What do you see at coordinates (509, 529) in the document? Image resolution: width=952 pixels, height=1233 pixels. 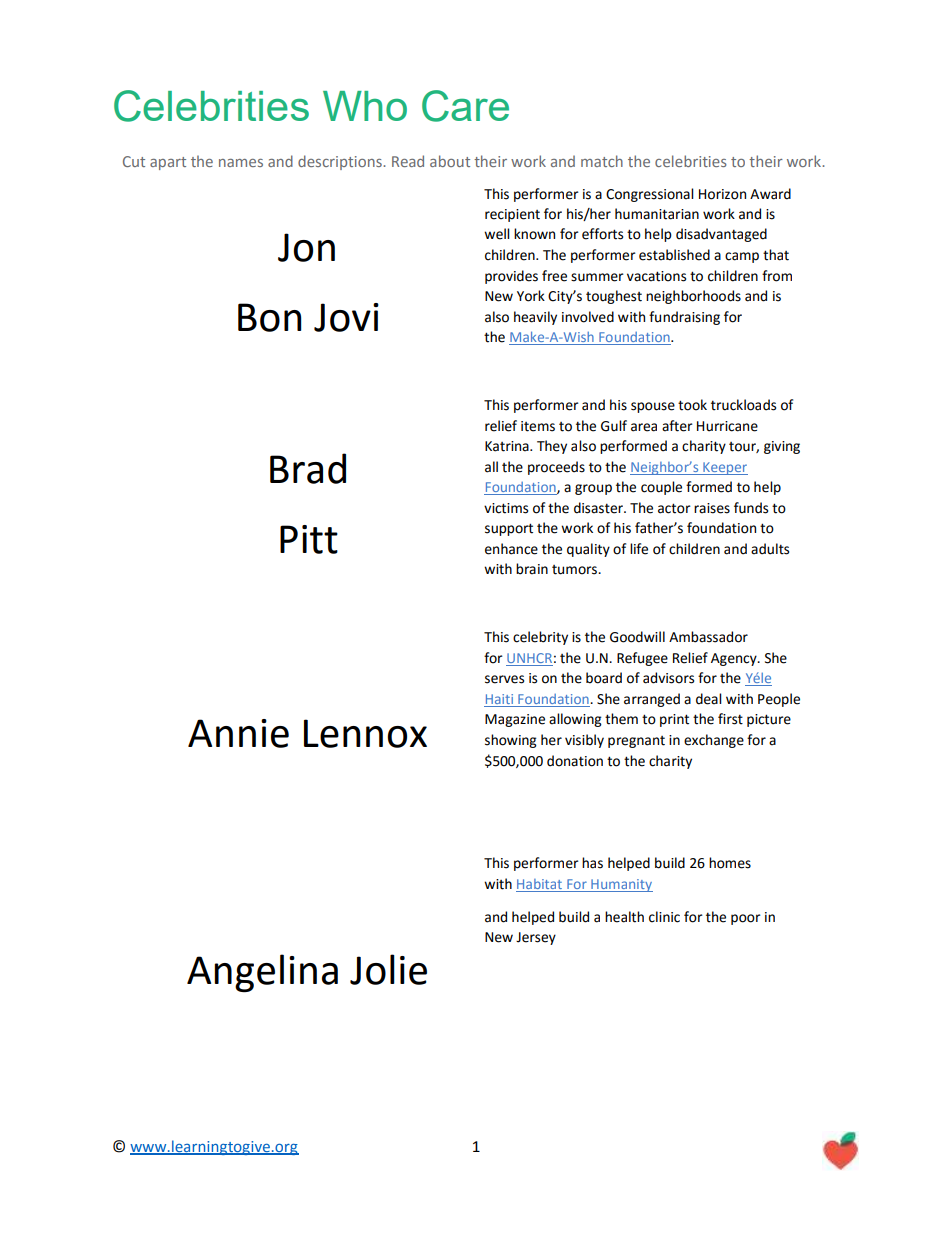 I see `support` at bounding box center [509, 529].
